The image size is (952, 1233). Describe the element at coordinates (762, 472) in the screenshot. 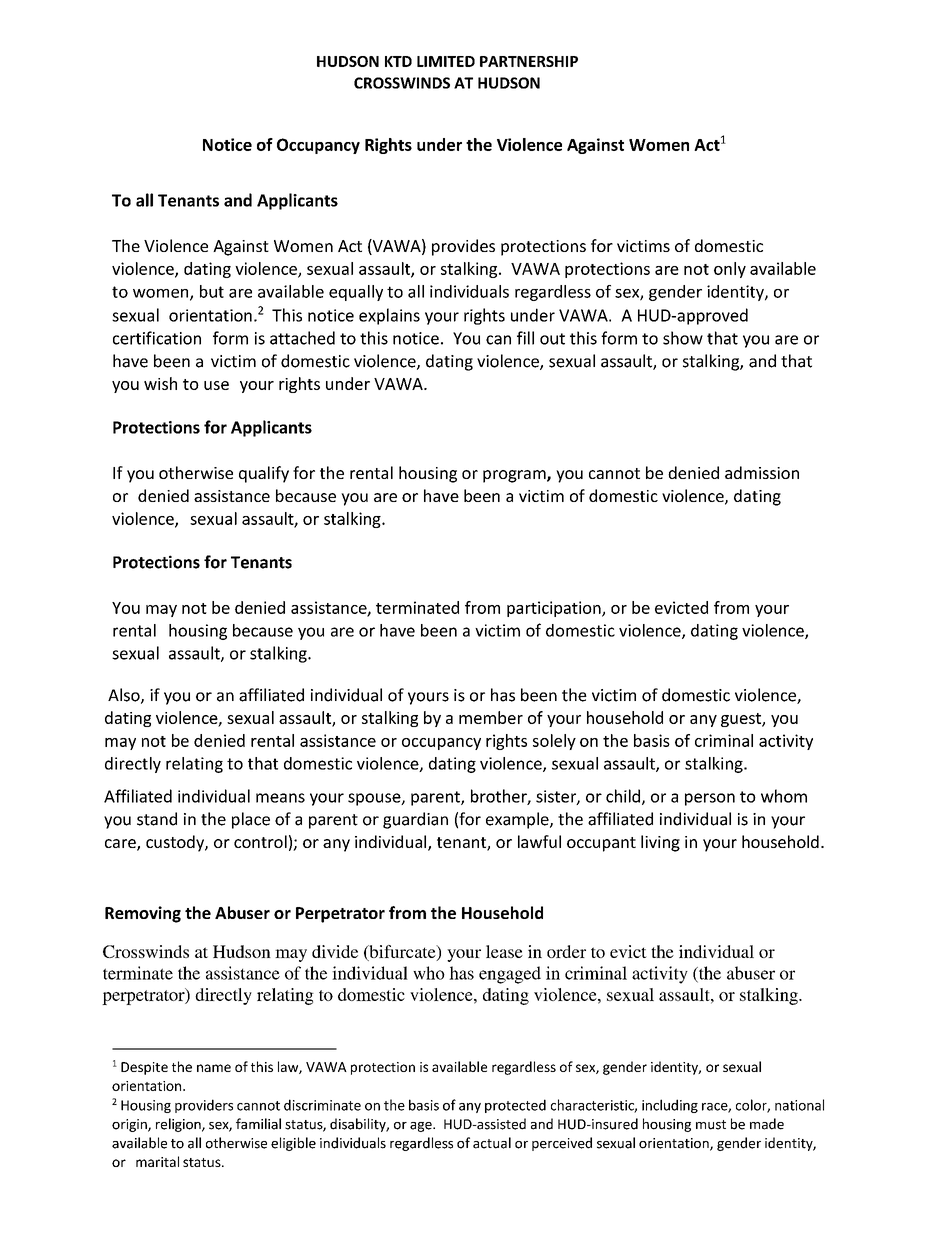

I see `admission` at that location.
